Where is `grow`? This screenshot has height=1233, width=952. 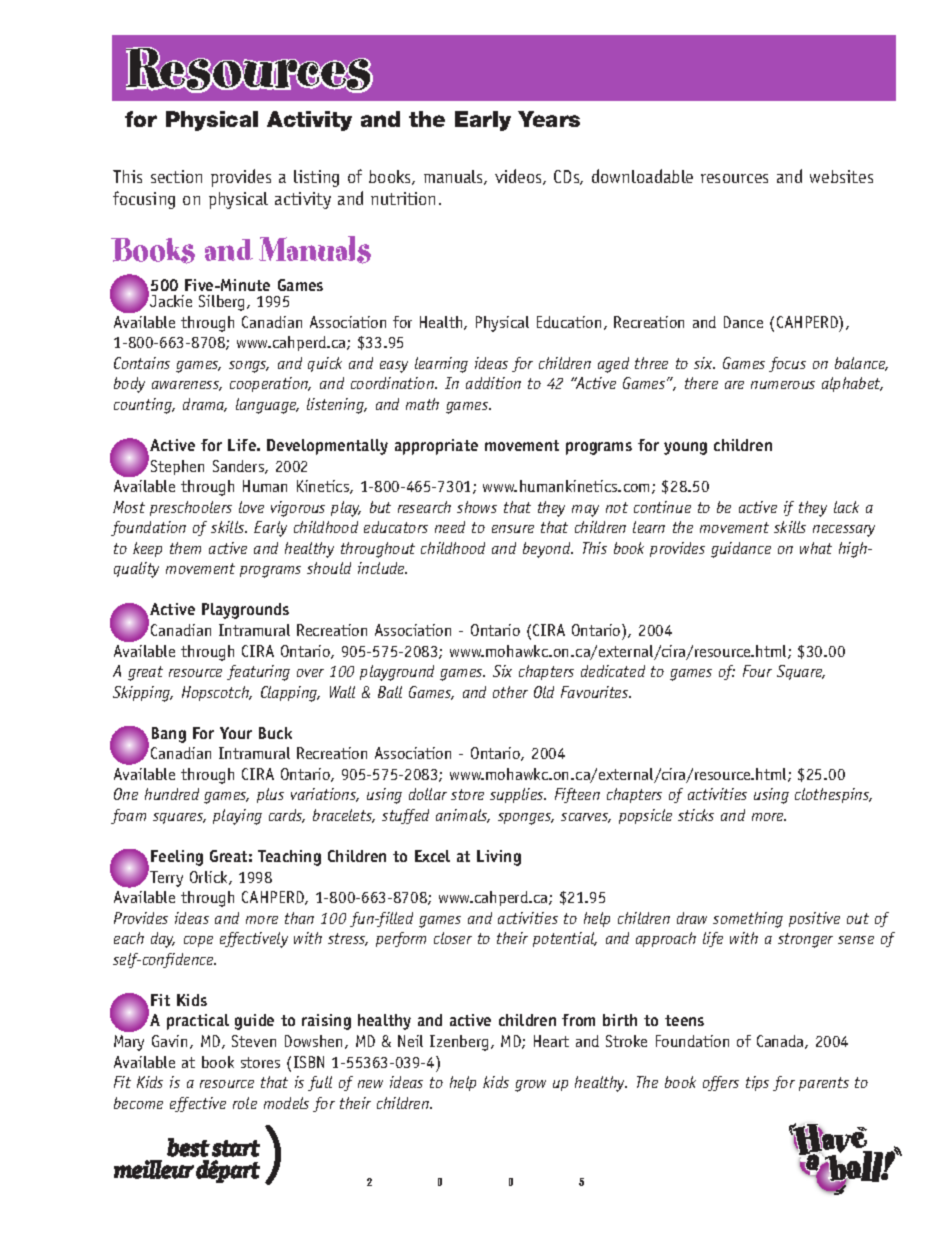
grow is located at coordinates (530, 1086).
